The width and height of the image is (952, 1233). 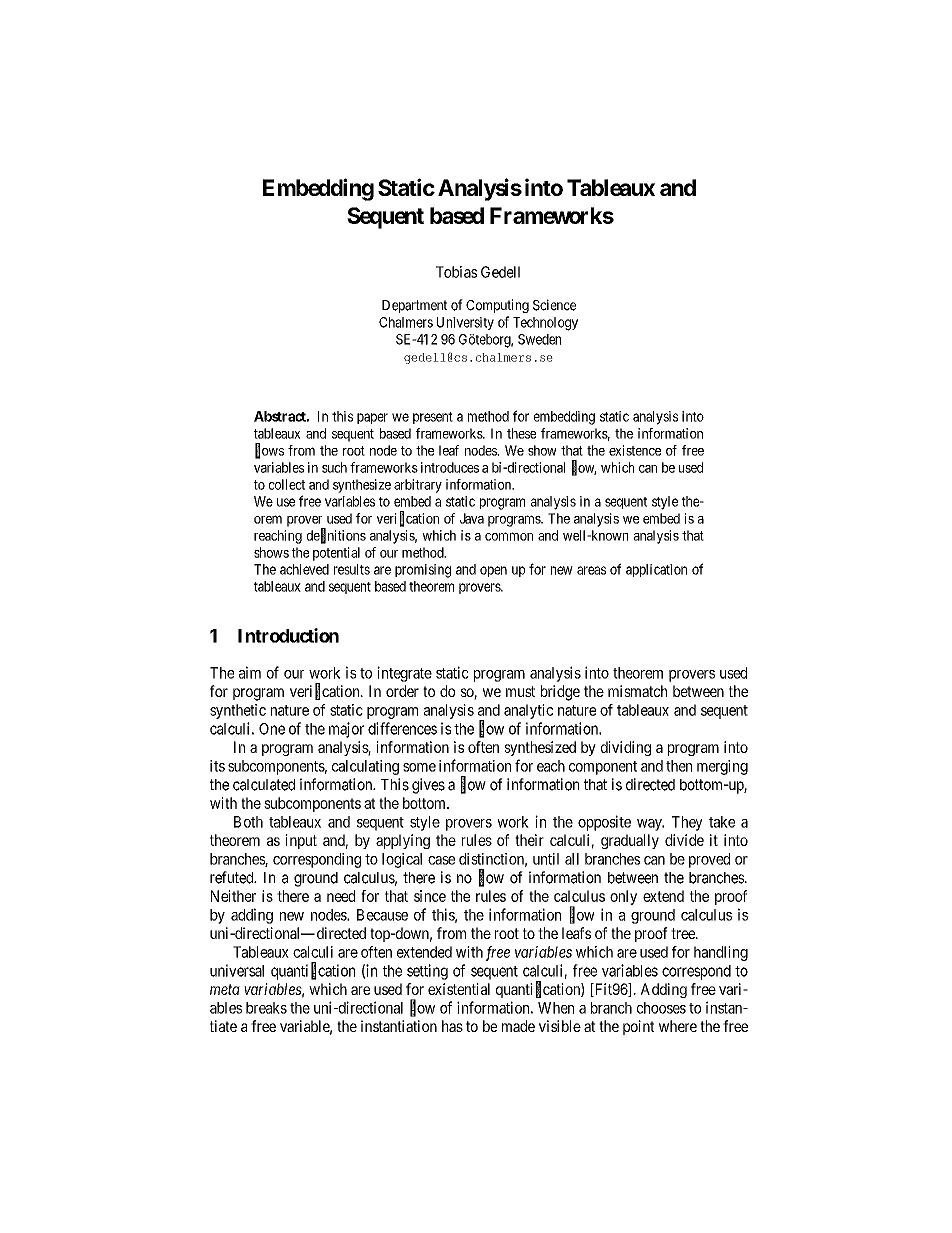 What do you see at coordinates (554, 305) in the image?
I see `Science` at bounding box center [554, 305].
